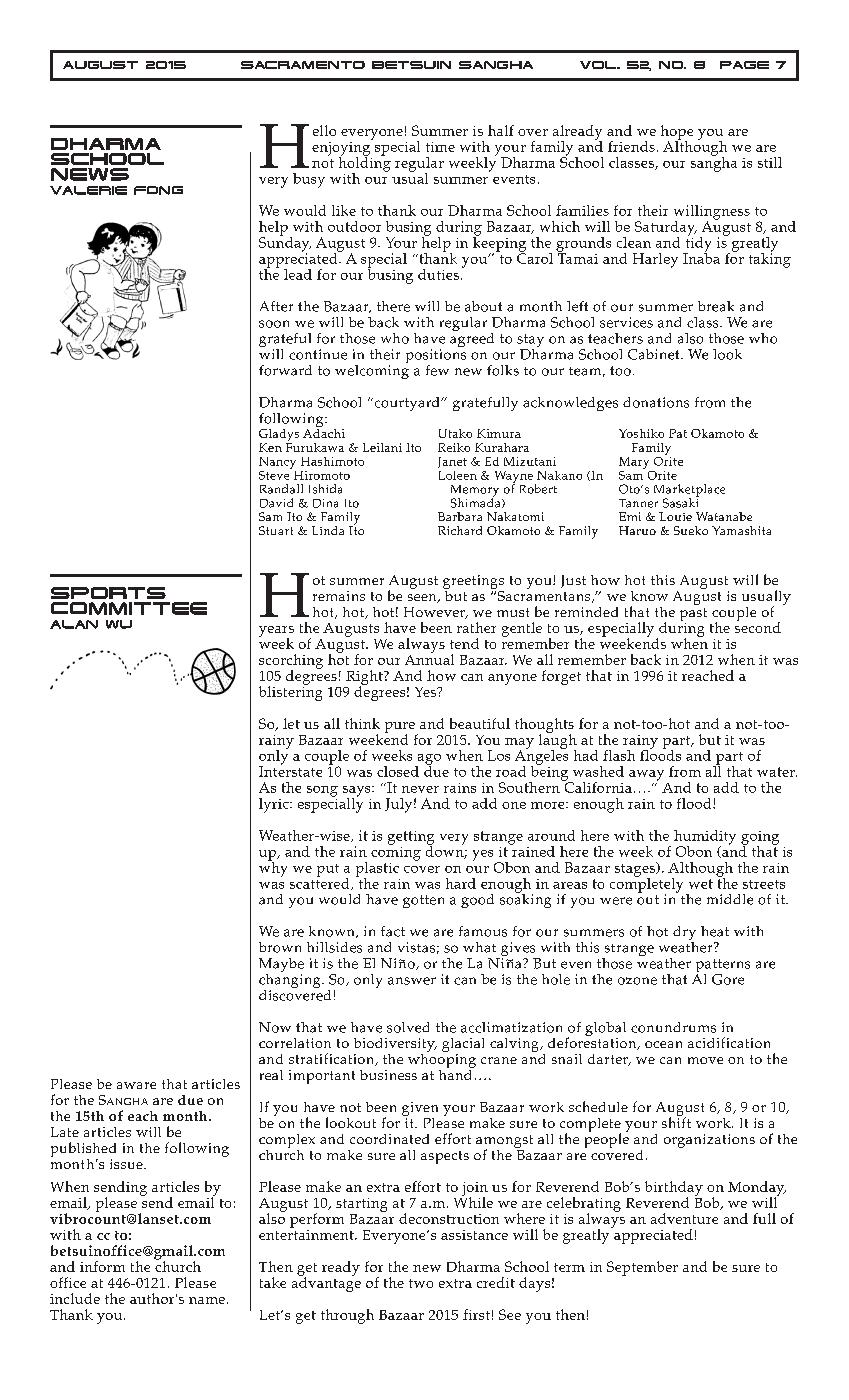 The image size is (849, 1400). Describe the element at coordinates (102, 1266) in the screenshot. I see `inform` at that location.
